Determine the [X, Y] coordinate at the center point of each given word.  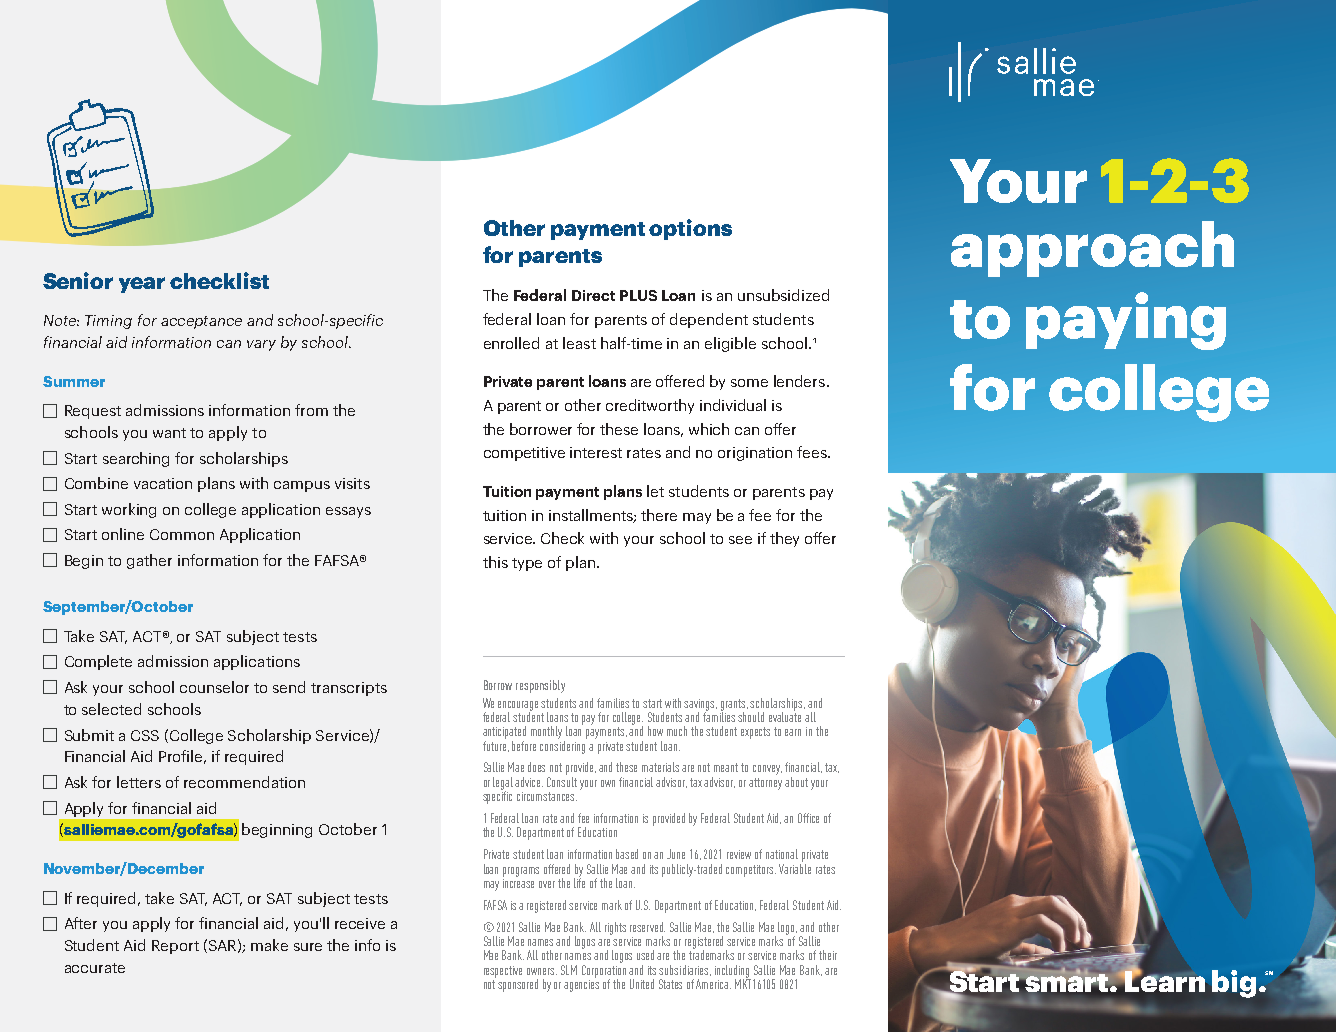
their [828, 955]
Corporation [604, 972]
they [784, 539]
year [142, 285]
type [527, 564]
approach [1092, 249]
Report [175, 947]
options [690, 229]
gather [149, 561]
